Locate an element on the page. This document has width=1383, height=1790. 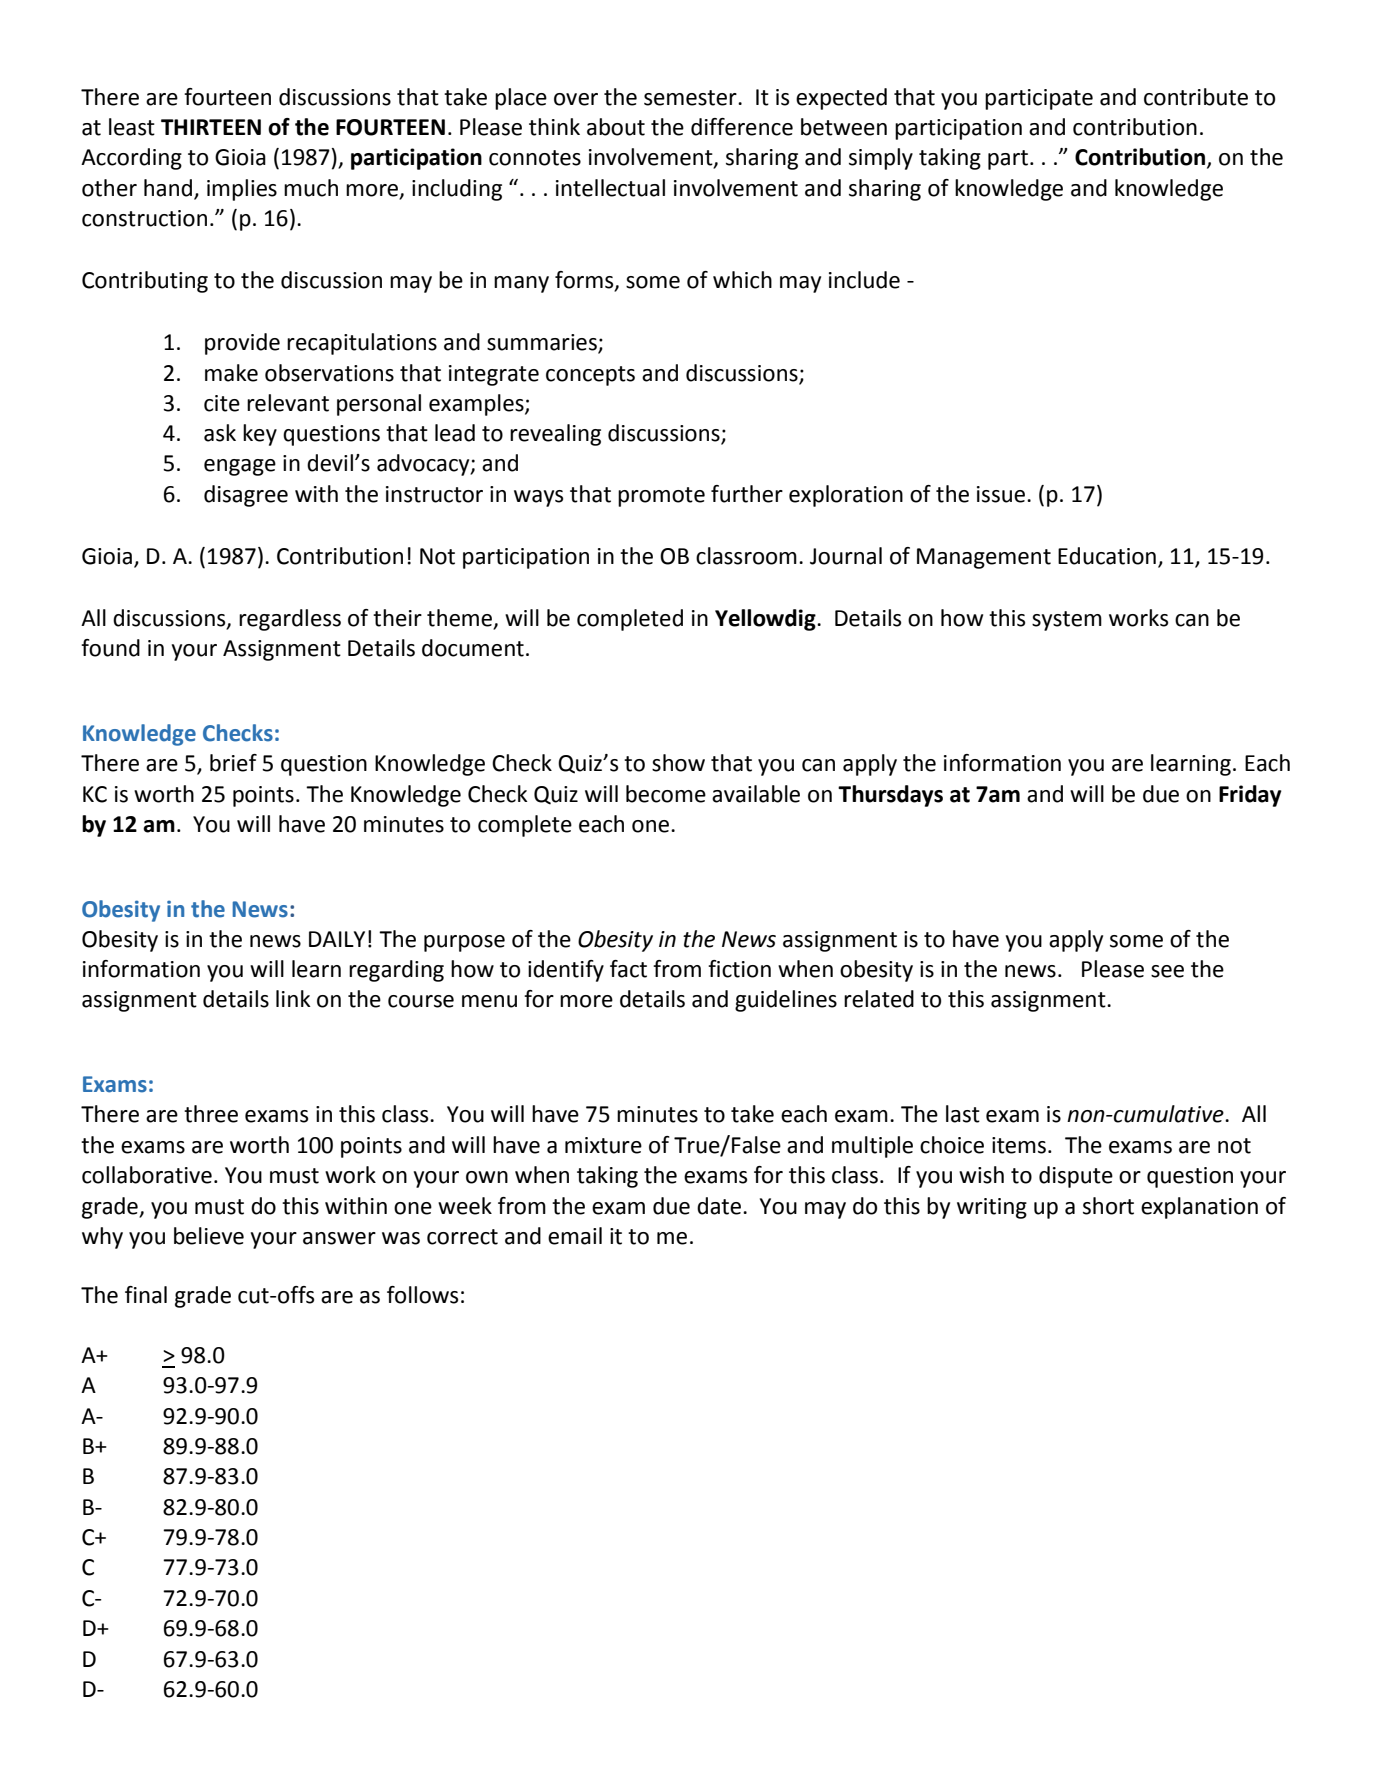
contribute is located at coordinates (1196, 97).
